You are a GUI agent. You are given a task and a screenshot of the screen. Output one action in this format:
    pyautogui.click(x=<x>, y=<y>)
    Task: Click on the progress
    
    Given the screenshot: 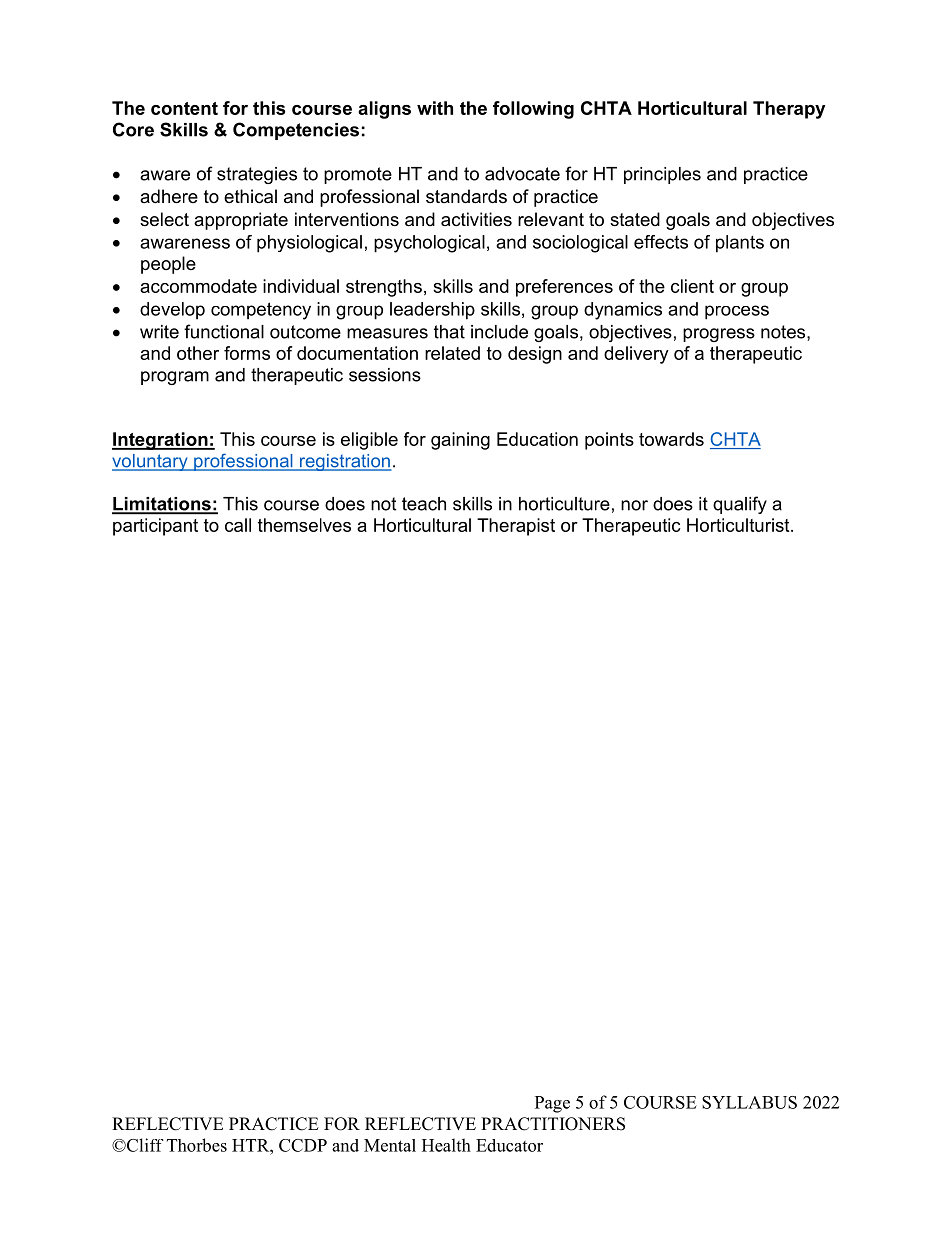 What is the action you would take?
    pyautogui.click(x=719, y=335)
